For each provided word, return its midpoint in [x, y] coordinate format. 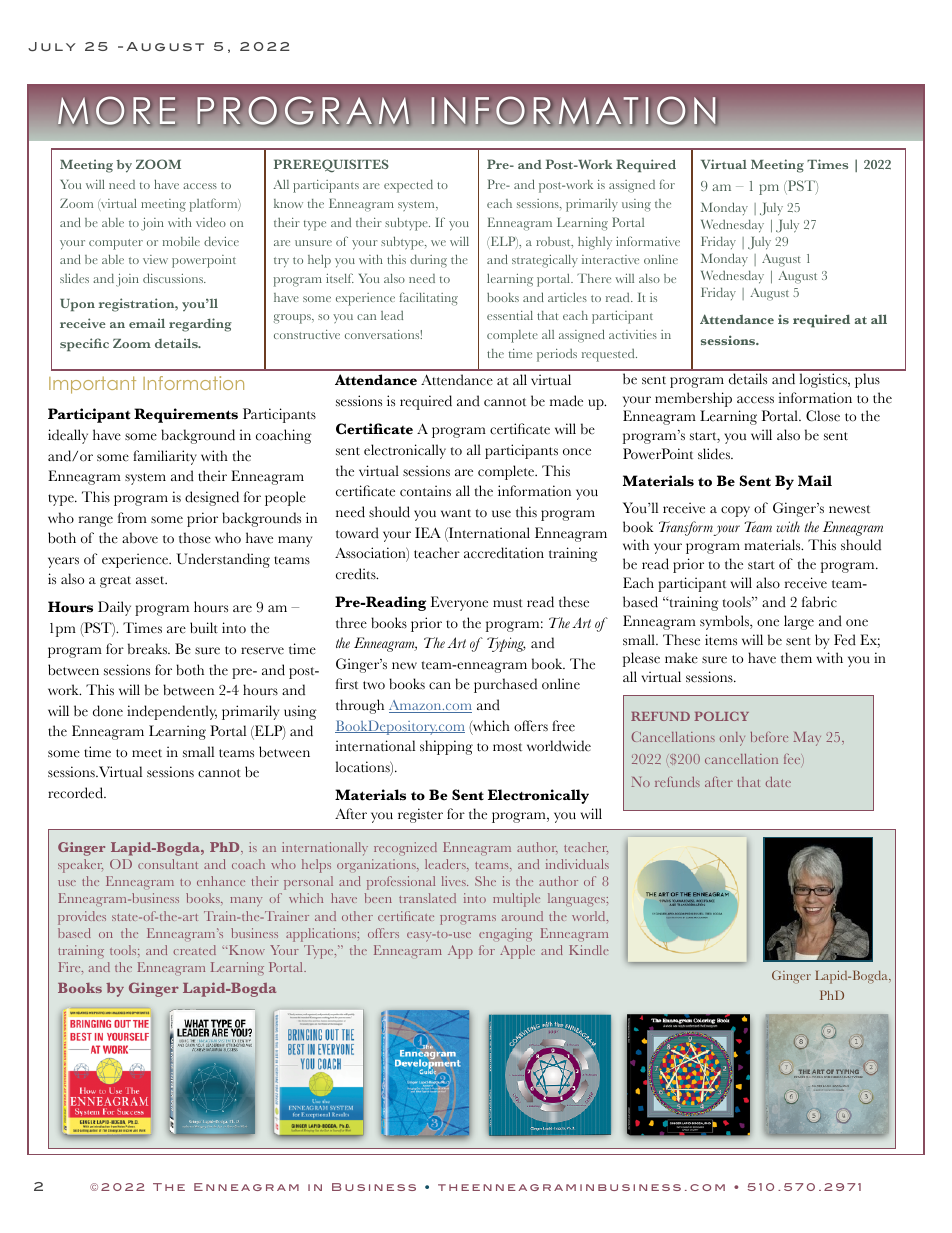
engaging [506, 934]
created [194, 950]
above [140, 538]
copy [735, 511]
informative [648, 241]
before [769, 737]
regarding [200, 325]
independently [172, 712]
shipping [446, 747]
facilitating [429, 299]
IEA [428, 532]
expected [408, 186]
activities [633, 334]
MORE [116, 111]
